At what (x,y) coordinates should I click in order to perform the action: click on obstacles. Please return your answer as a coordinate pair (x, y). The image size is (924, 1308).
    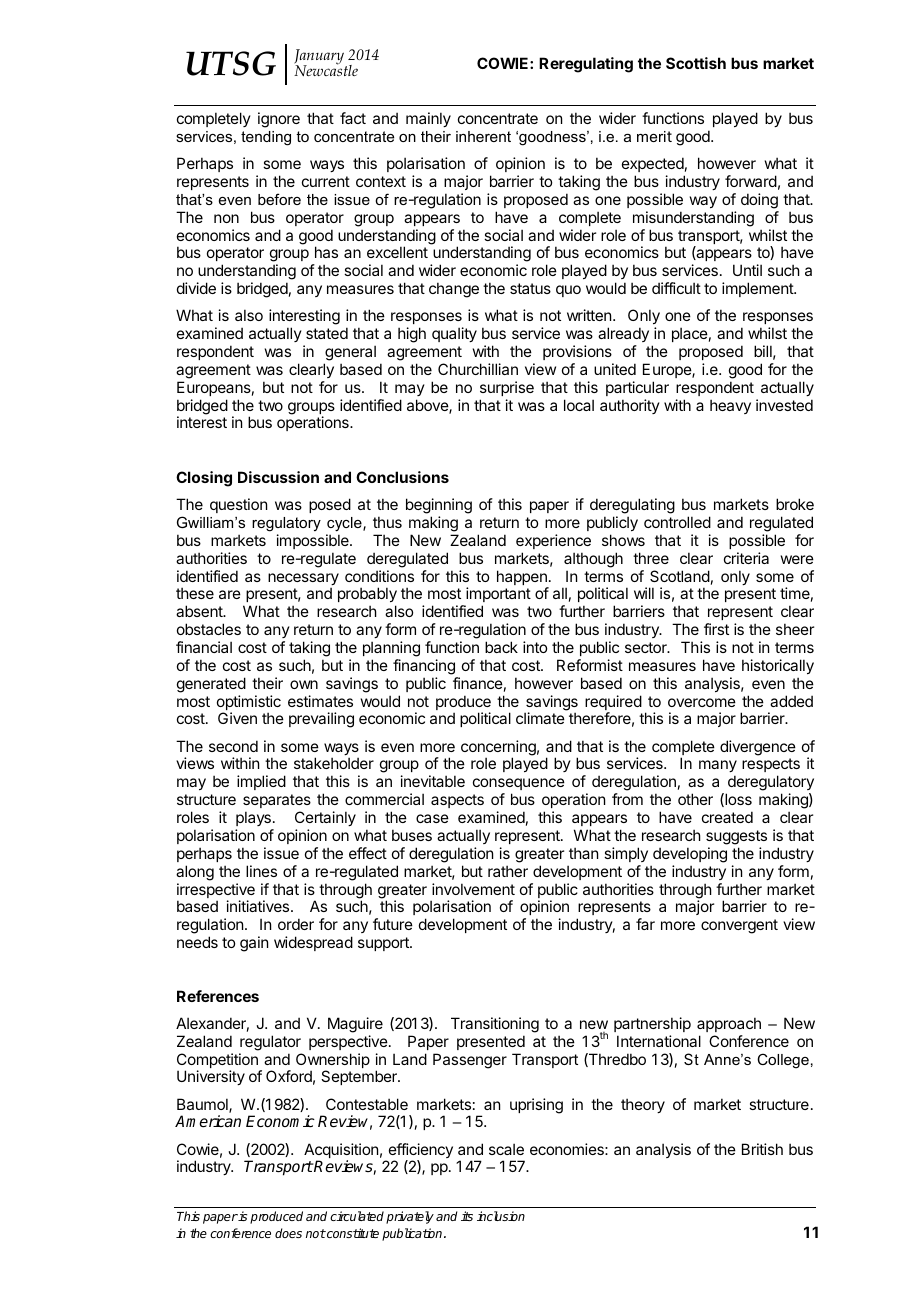
    Looking at the image, I should click on (209, 629).
